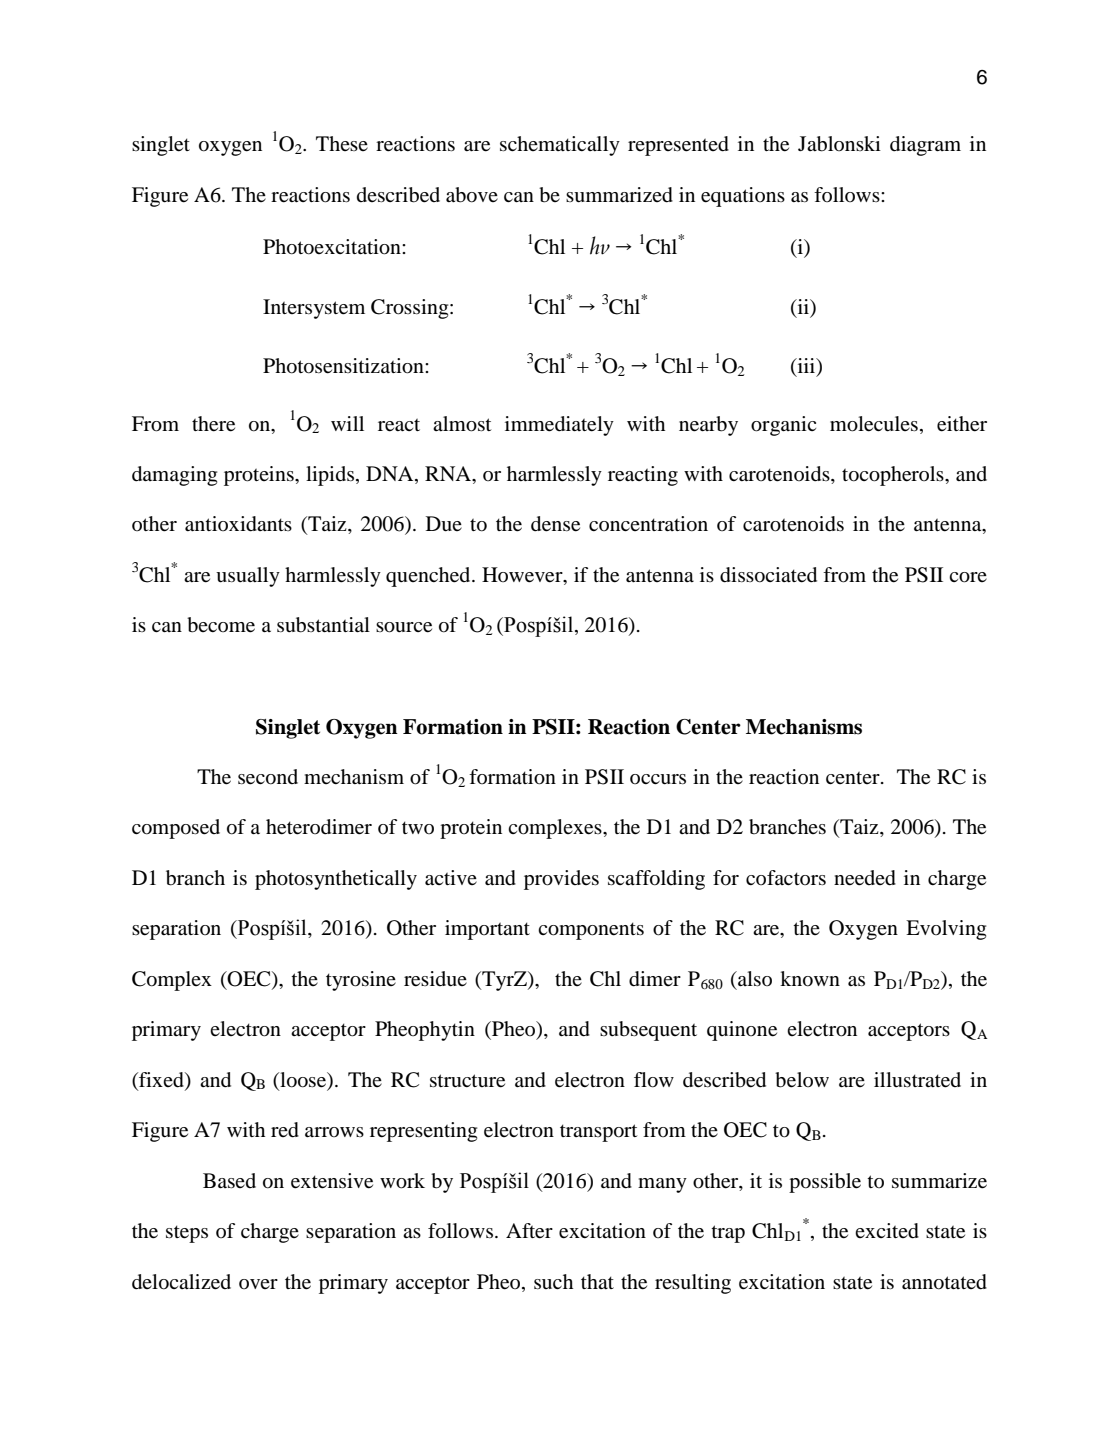  What do you see at coordinates (658, 779) in the image?
I see `occurs` at bounding box center [658, 779].
